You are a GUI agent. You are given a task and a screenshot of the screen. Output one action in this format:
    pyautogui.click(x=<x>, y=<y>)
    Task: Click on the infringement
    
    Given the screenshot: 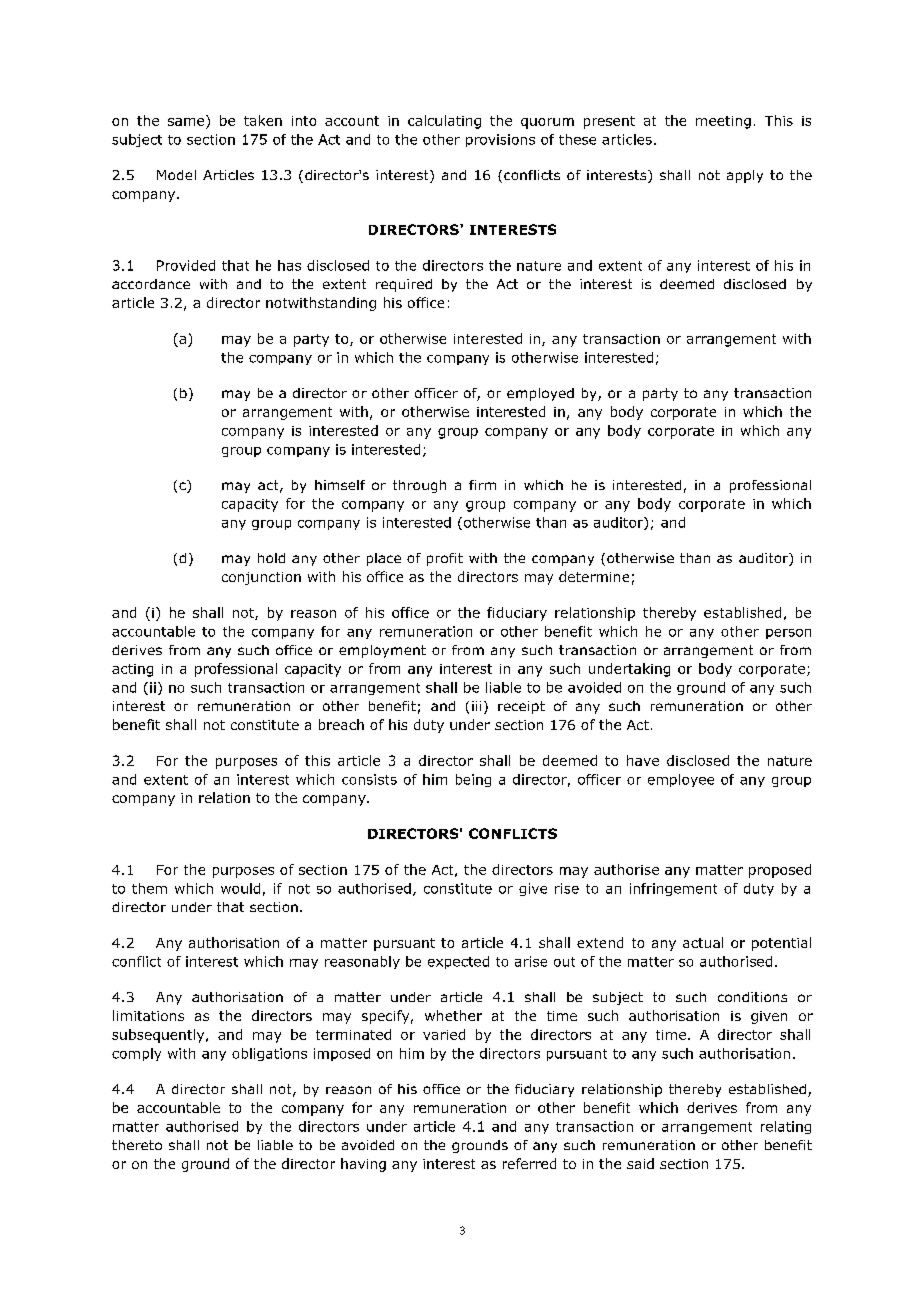 What is the action you would take?
    pyautogui.click(x=673, y=889)
